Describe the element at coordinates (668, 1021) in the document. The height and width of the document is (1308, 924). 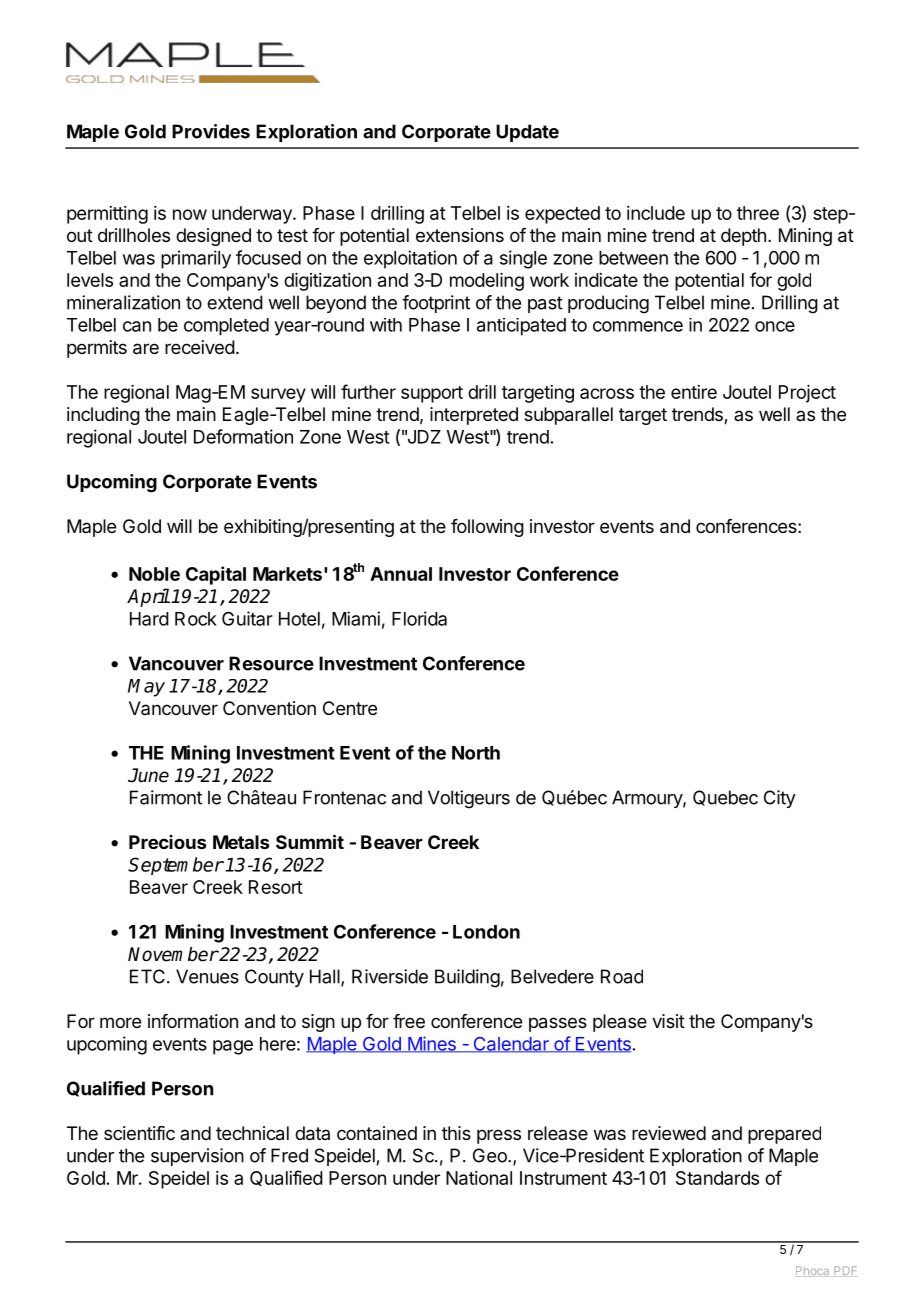
I see `visit` at that location.
